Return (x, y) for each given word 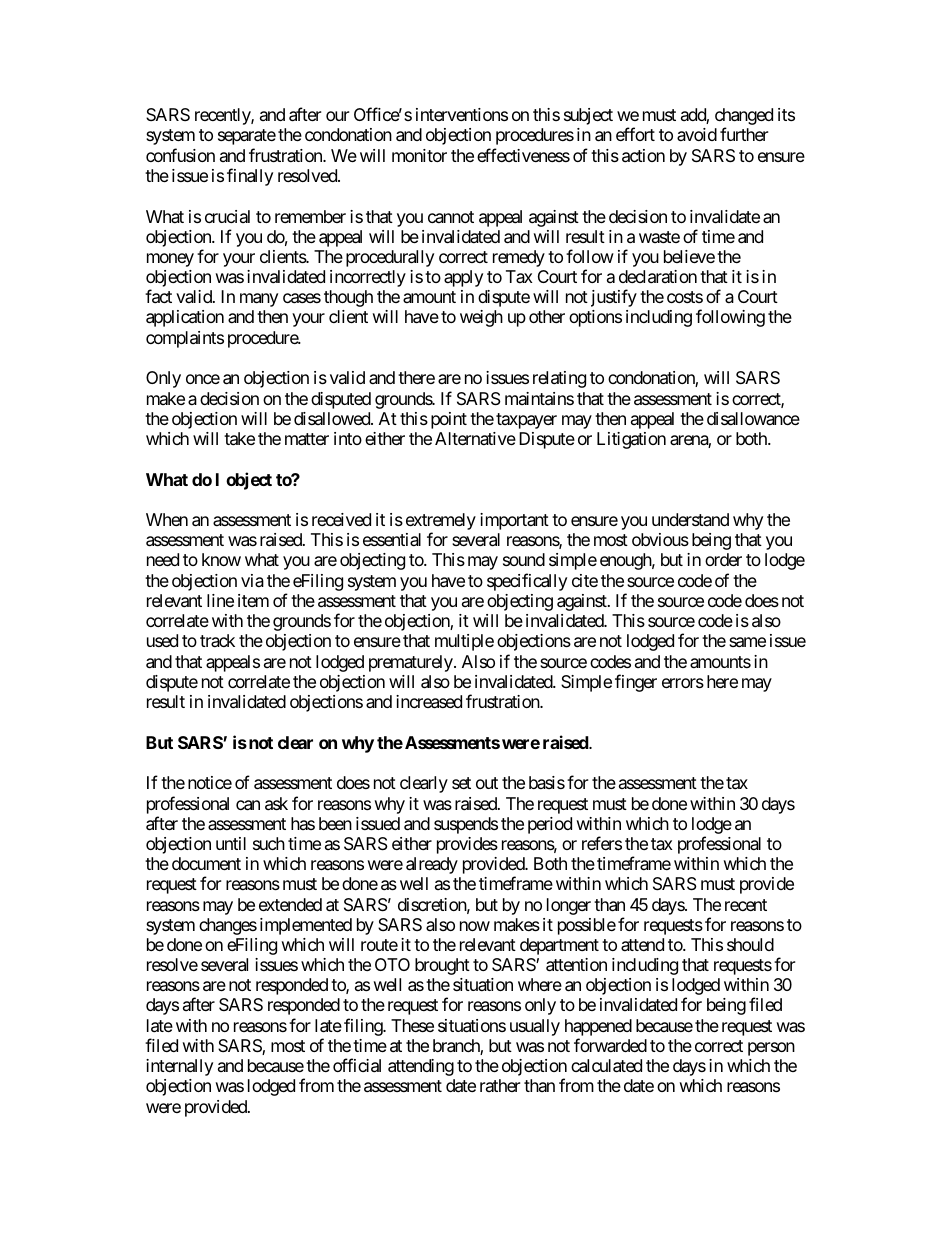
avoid (697, 134)
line (220, 600)
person (771, 1049)
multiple (464, 642)
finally (250, 177)
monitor (419, 155)
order (723, 559)
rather (500, 1085)
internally (179, 1067)
